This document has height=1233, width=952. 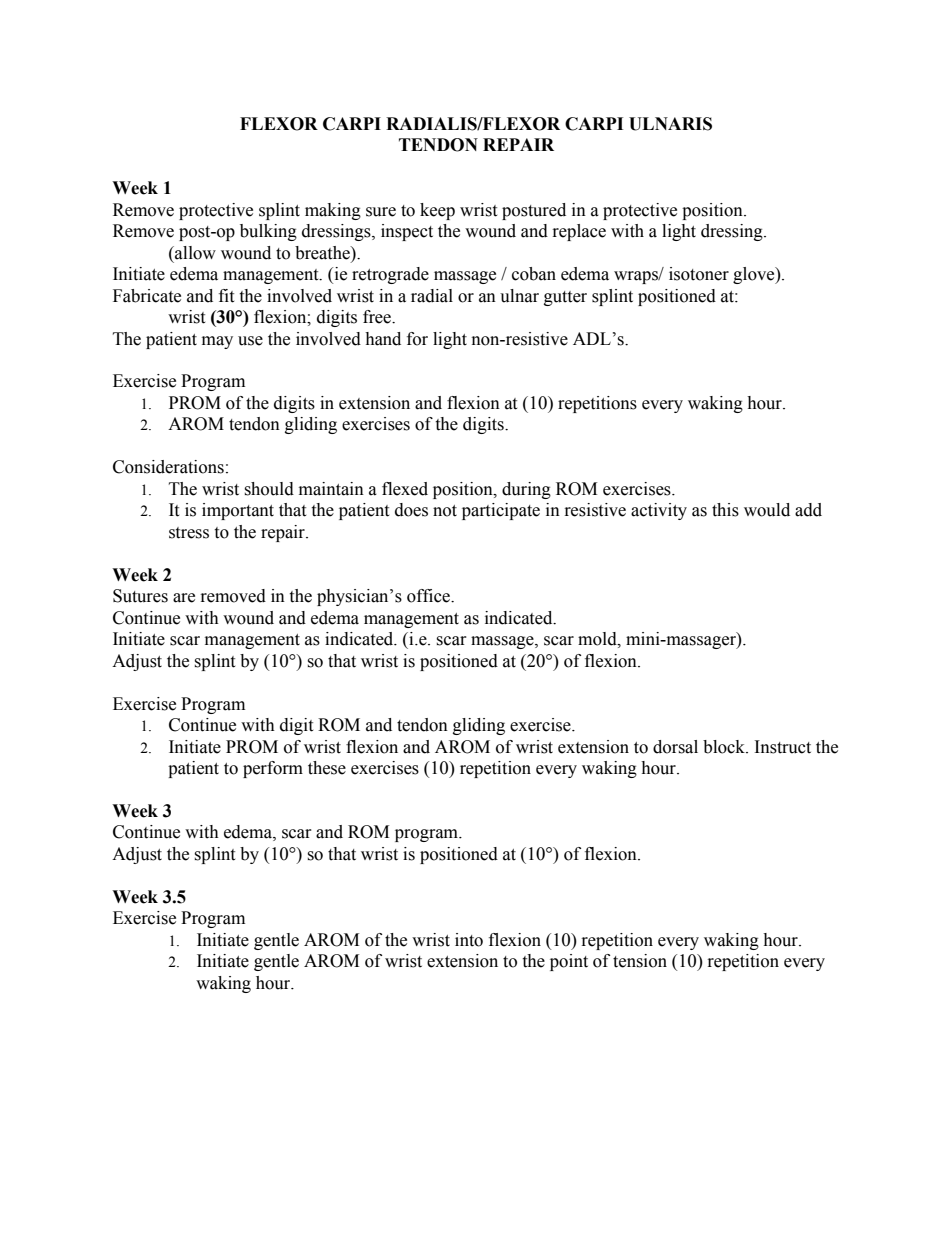 I want to click on during, so click(x=526, y=490).
